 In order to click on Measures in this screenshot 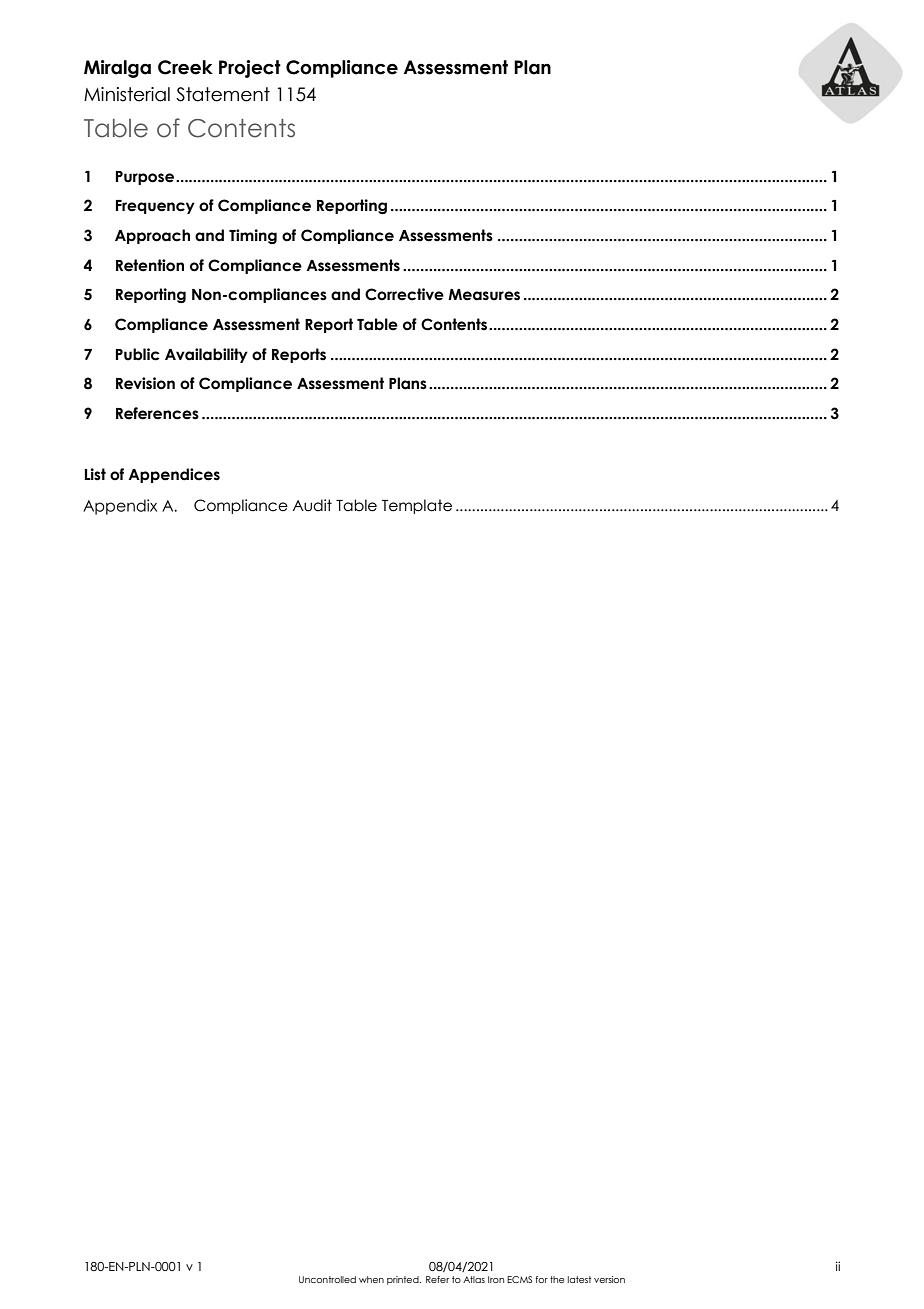, I will do `click(484, 295)`.
